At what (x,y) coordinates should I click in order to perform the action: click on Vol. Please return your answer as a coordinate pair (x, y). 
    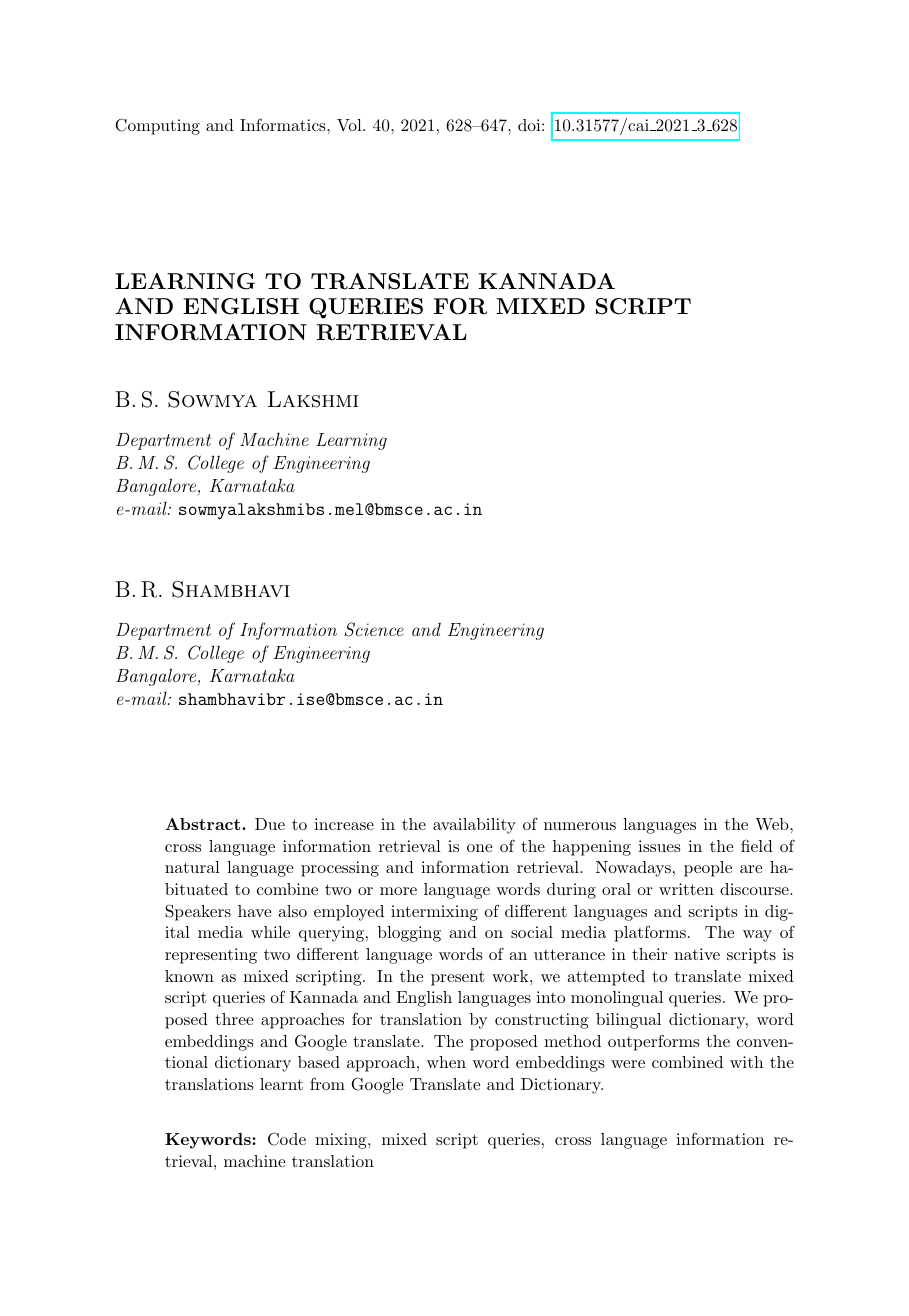
    Looking at the image, I should click on (350, 125).
